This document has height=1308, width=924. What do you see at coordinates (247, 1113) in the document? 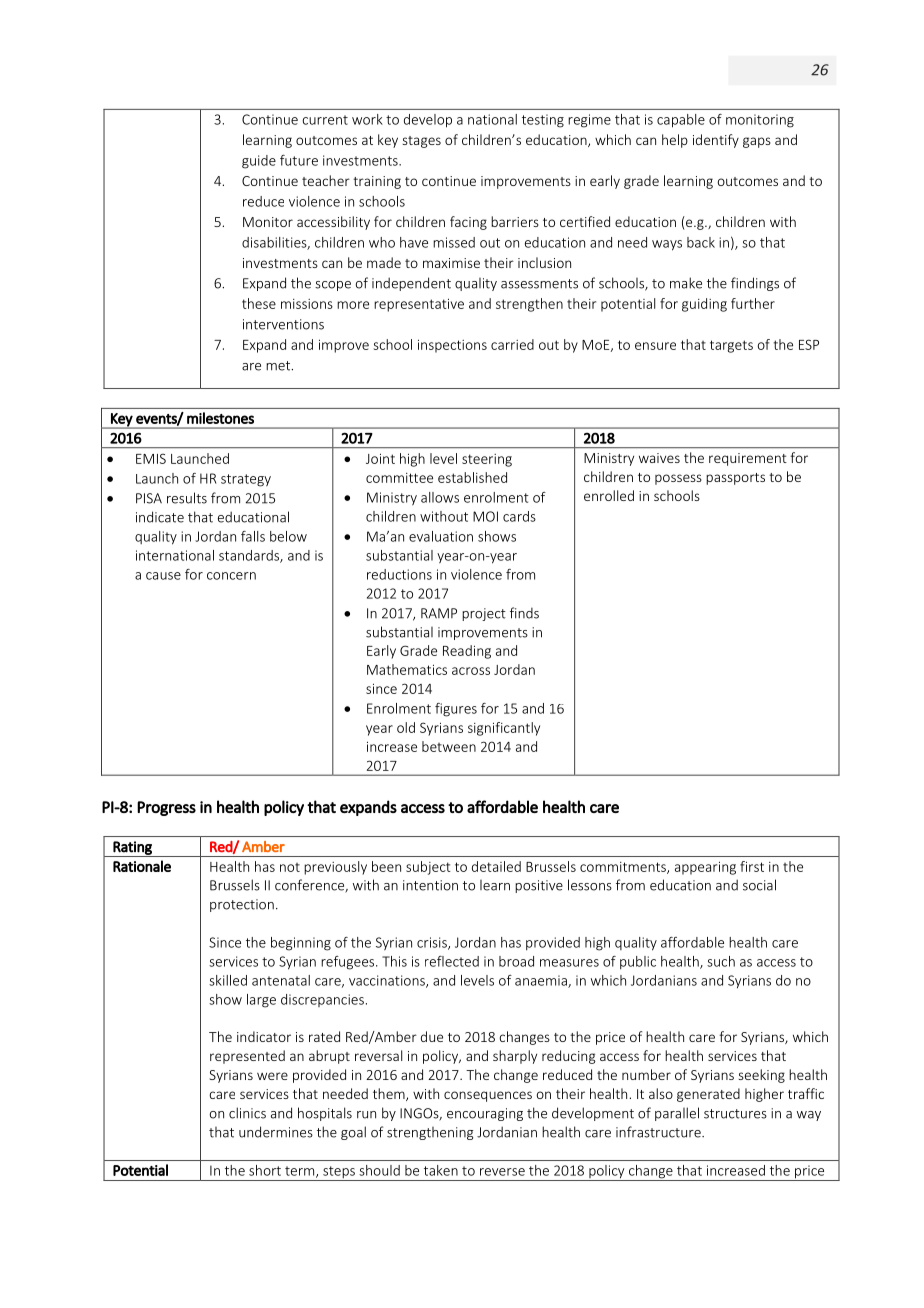
I see `clinics` at bounding box center [247, 1113].
